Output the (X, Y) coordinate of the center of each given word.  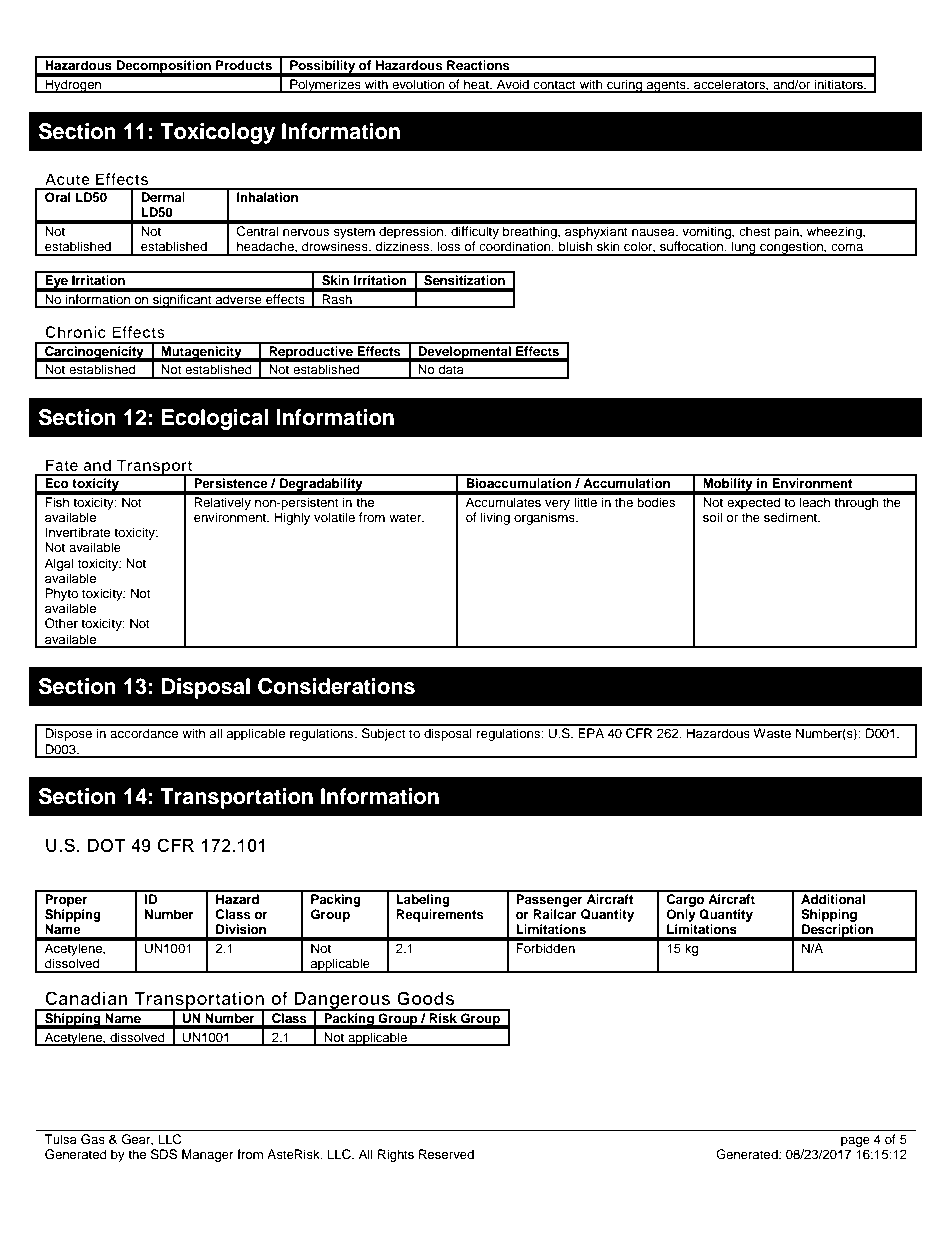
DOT (106, 845)
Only (681, 915)
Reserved (446, 1154)
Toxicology (217, 133)
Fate (62, 465)
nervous (306, 232)
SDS (164, 1154)
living (495, 518)
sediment (792, 517)
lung (744, 248)
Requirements (440, 915)
